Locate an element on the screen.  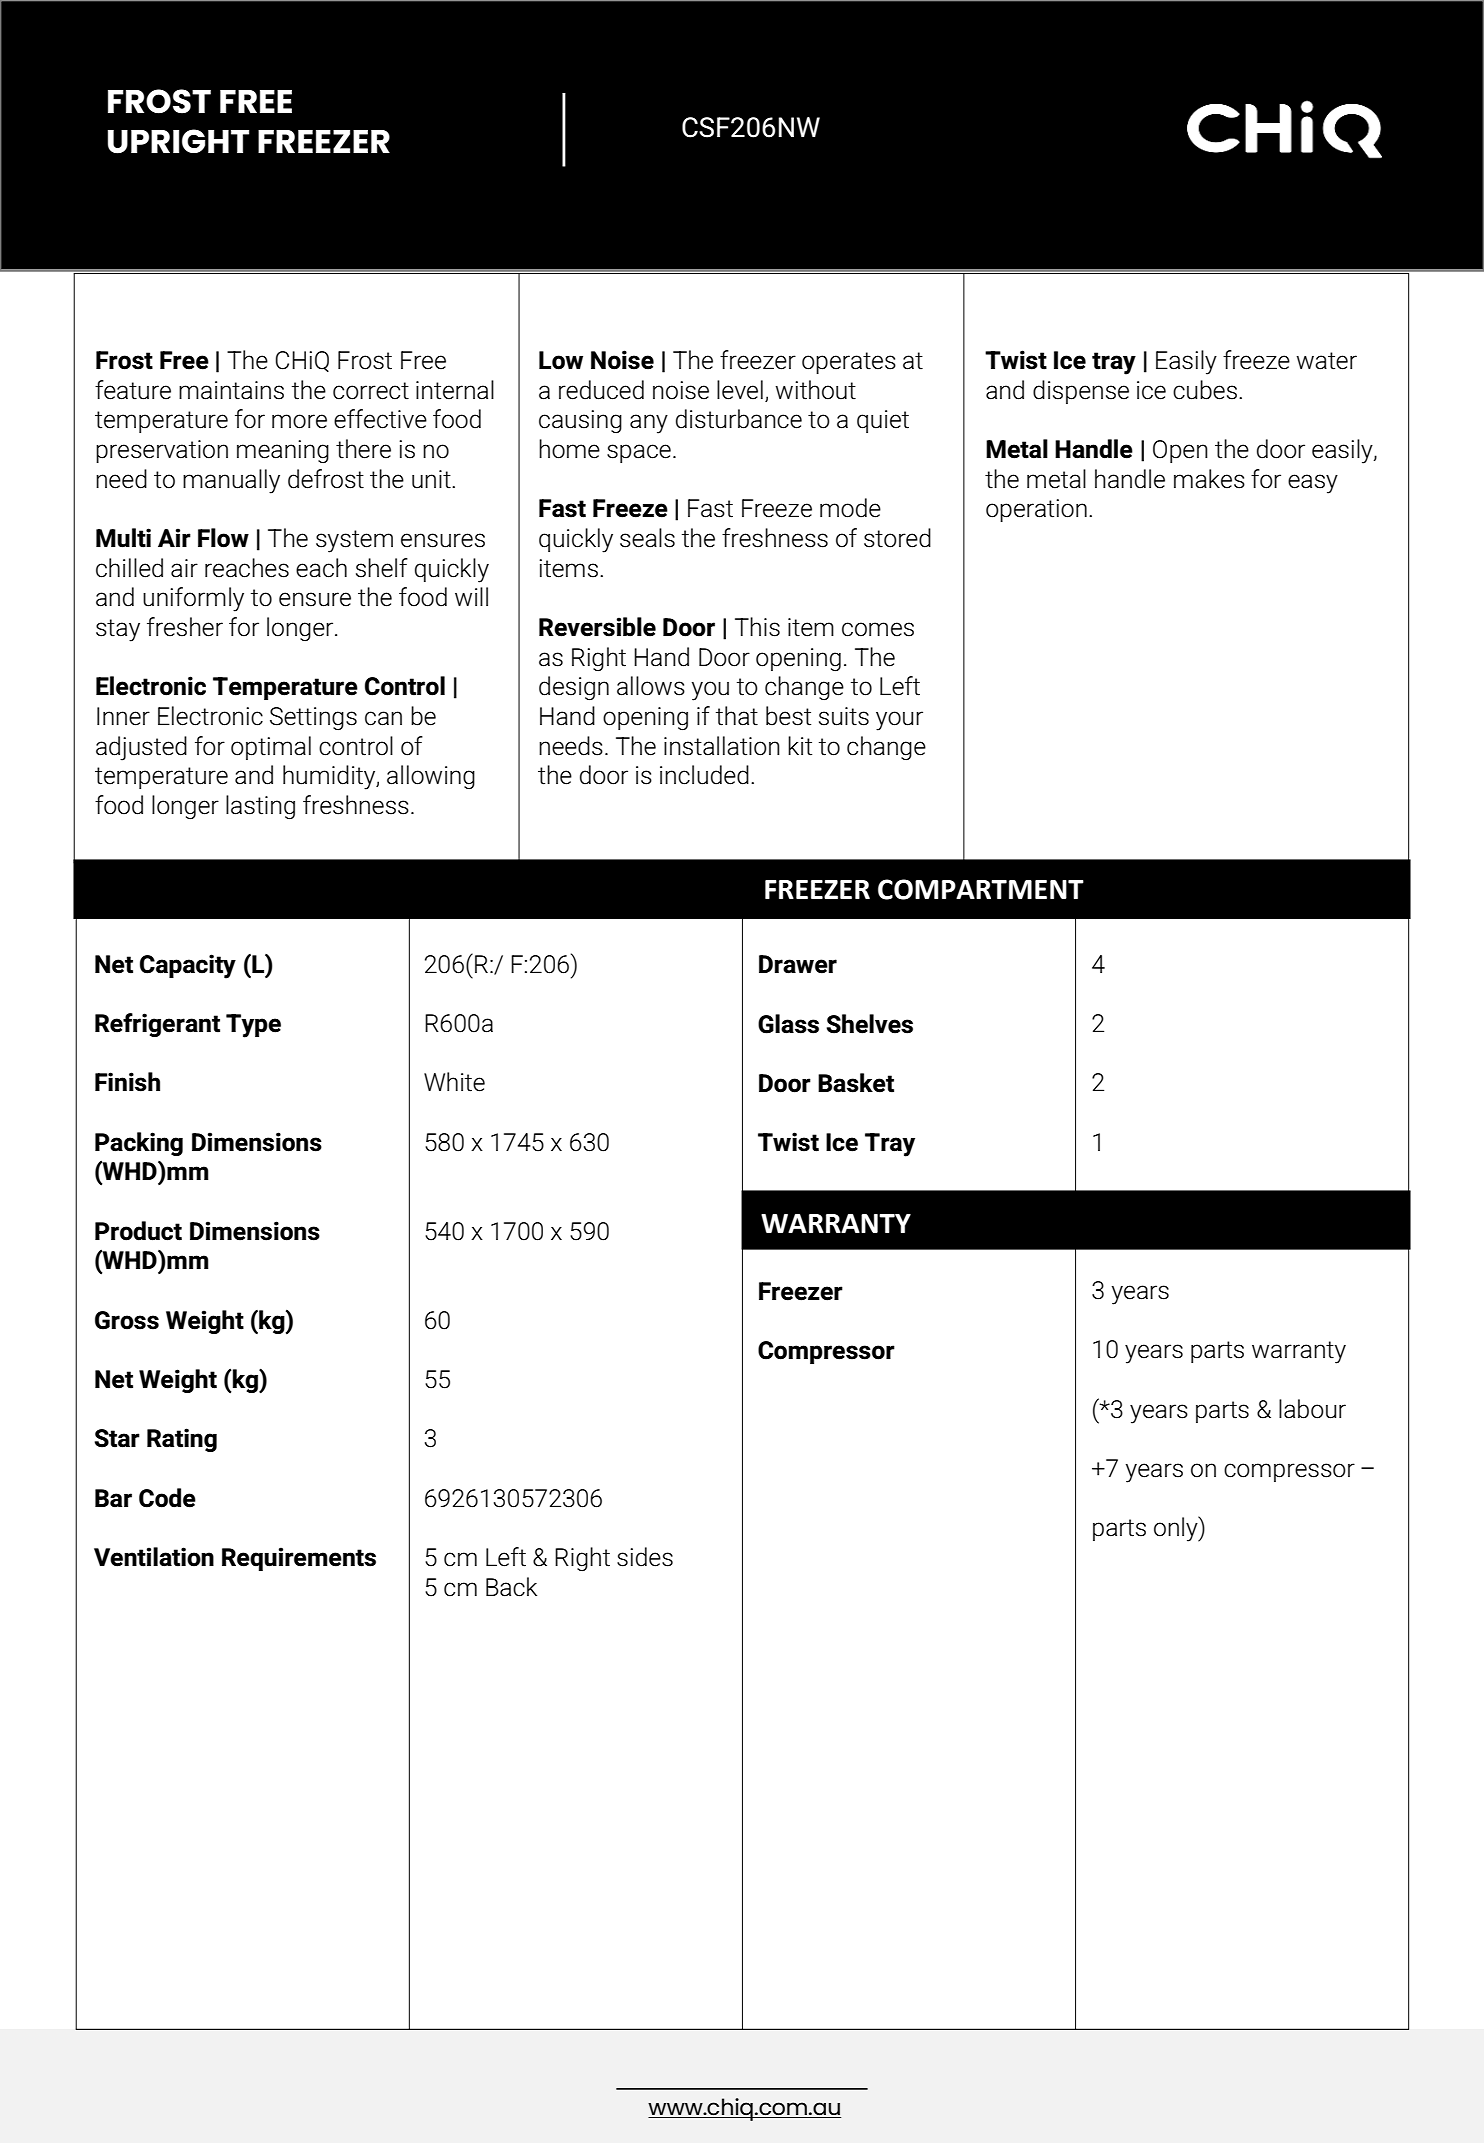
Drawer is located at coordinates (798, 964).
